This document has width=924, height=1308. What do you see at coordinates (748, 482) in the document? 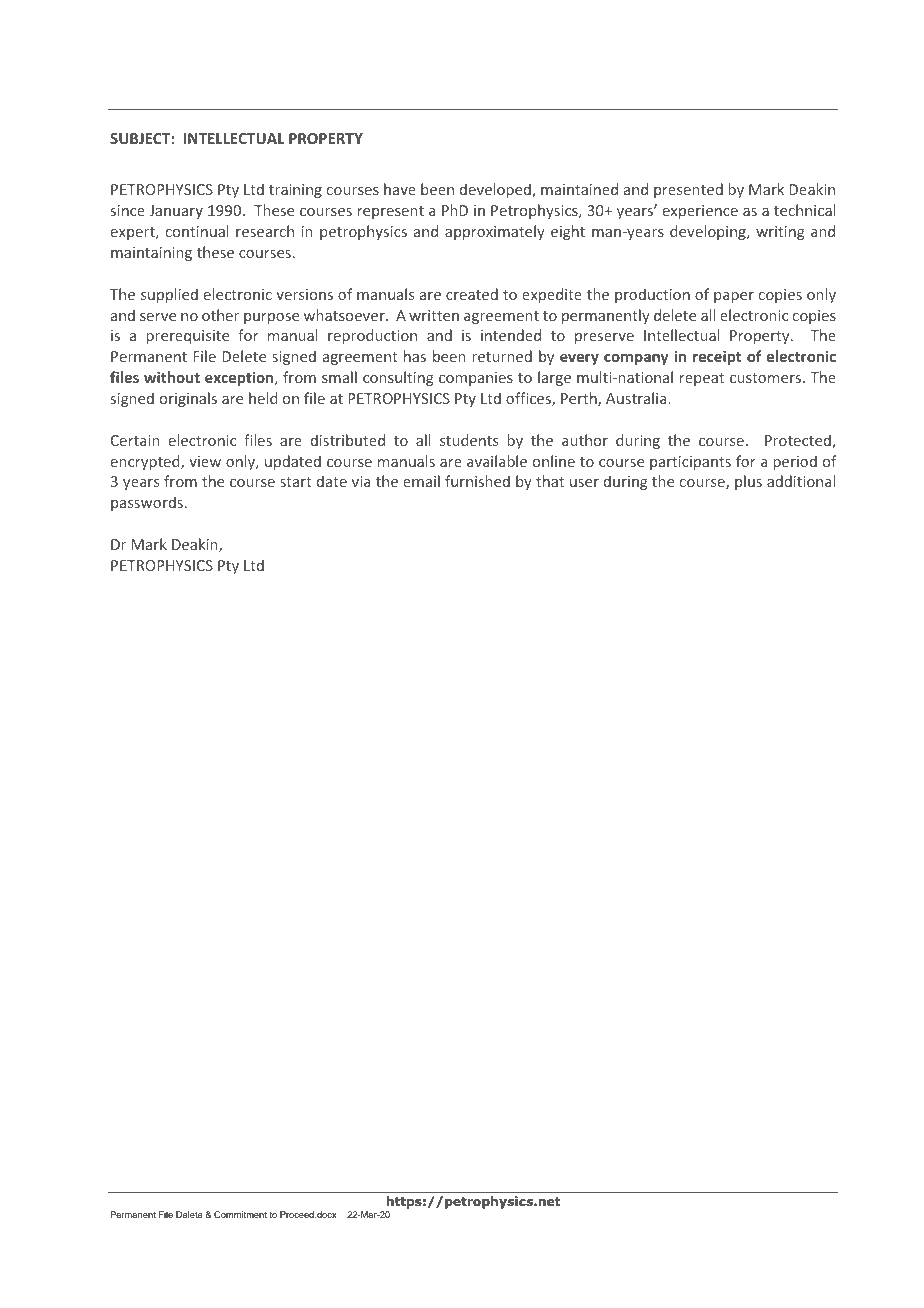
I see `plus` at bounding box center [748, 482].
